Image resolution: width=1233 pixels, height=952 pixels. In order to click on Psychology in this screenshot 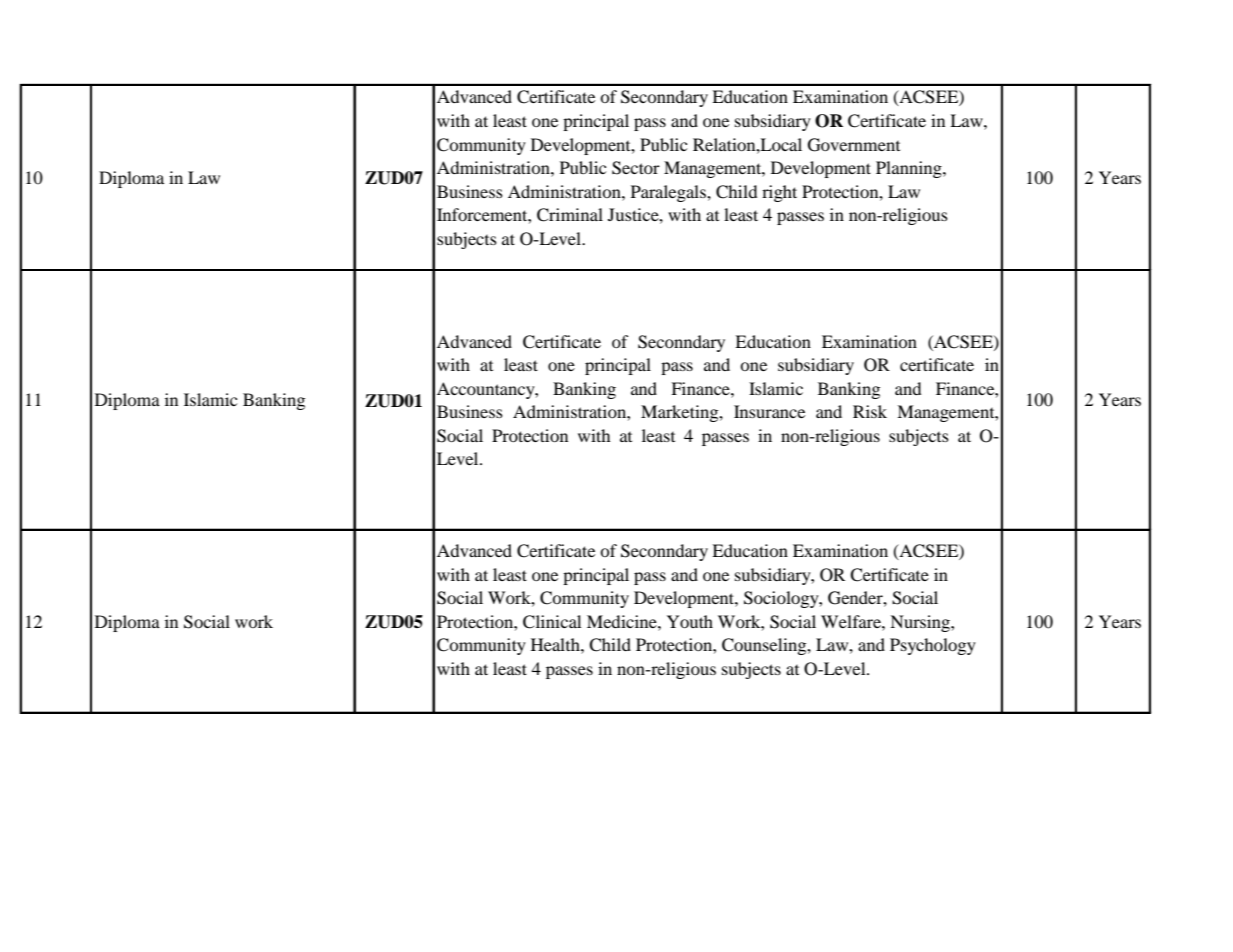, I will do `click(933, 646)`.
